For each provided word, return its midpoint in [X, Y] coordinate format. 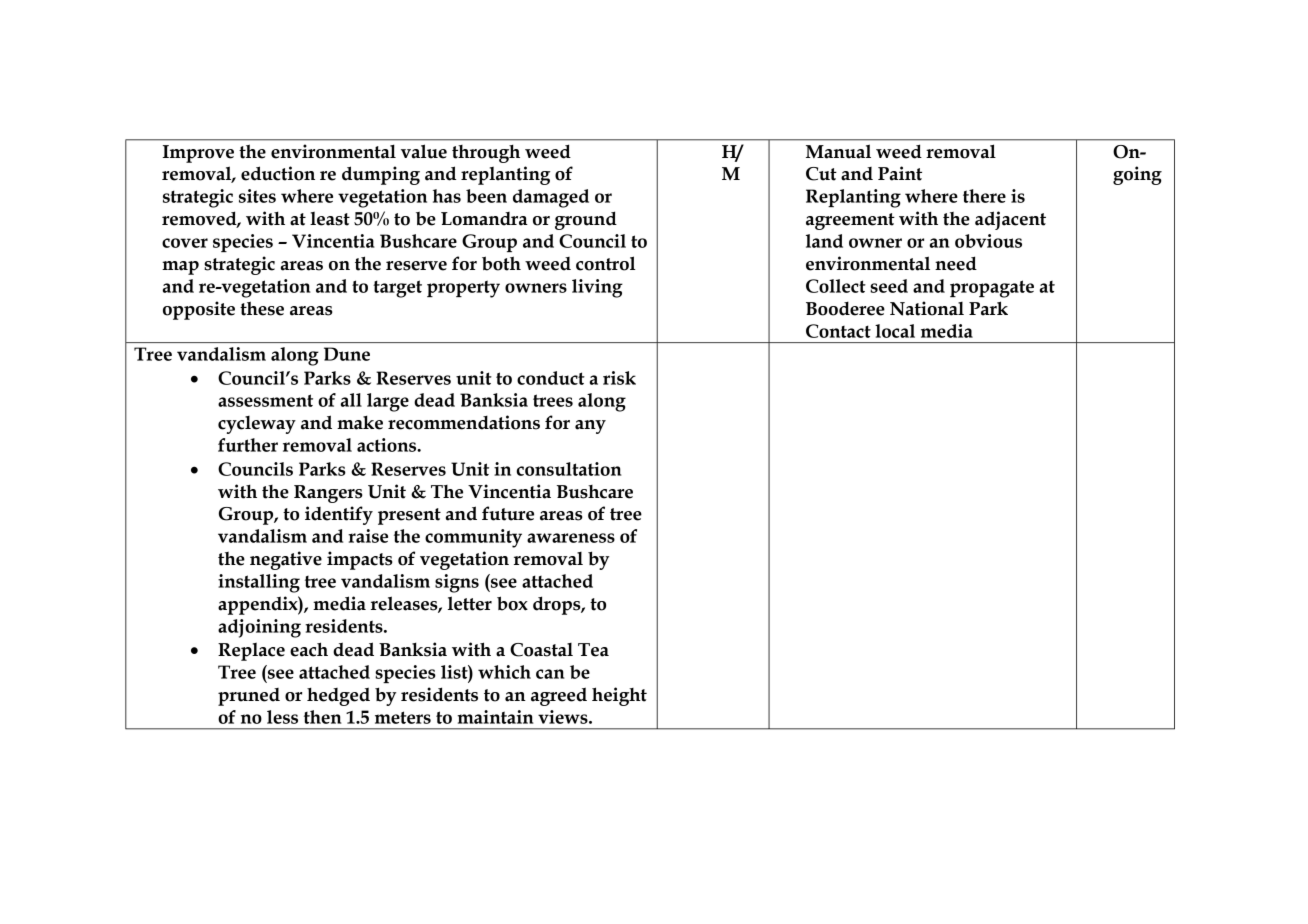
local [895, 331]
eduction [278, 173]
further [248, 445]
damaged [551, 198]
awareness [571, 538]
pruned [249, 697]
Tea [593, 650]
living [597, 288]
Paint [900, 173]
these [262, 308]
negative [286, 560]
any [590, 427]
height [619, 696]
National [927, 308]
